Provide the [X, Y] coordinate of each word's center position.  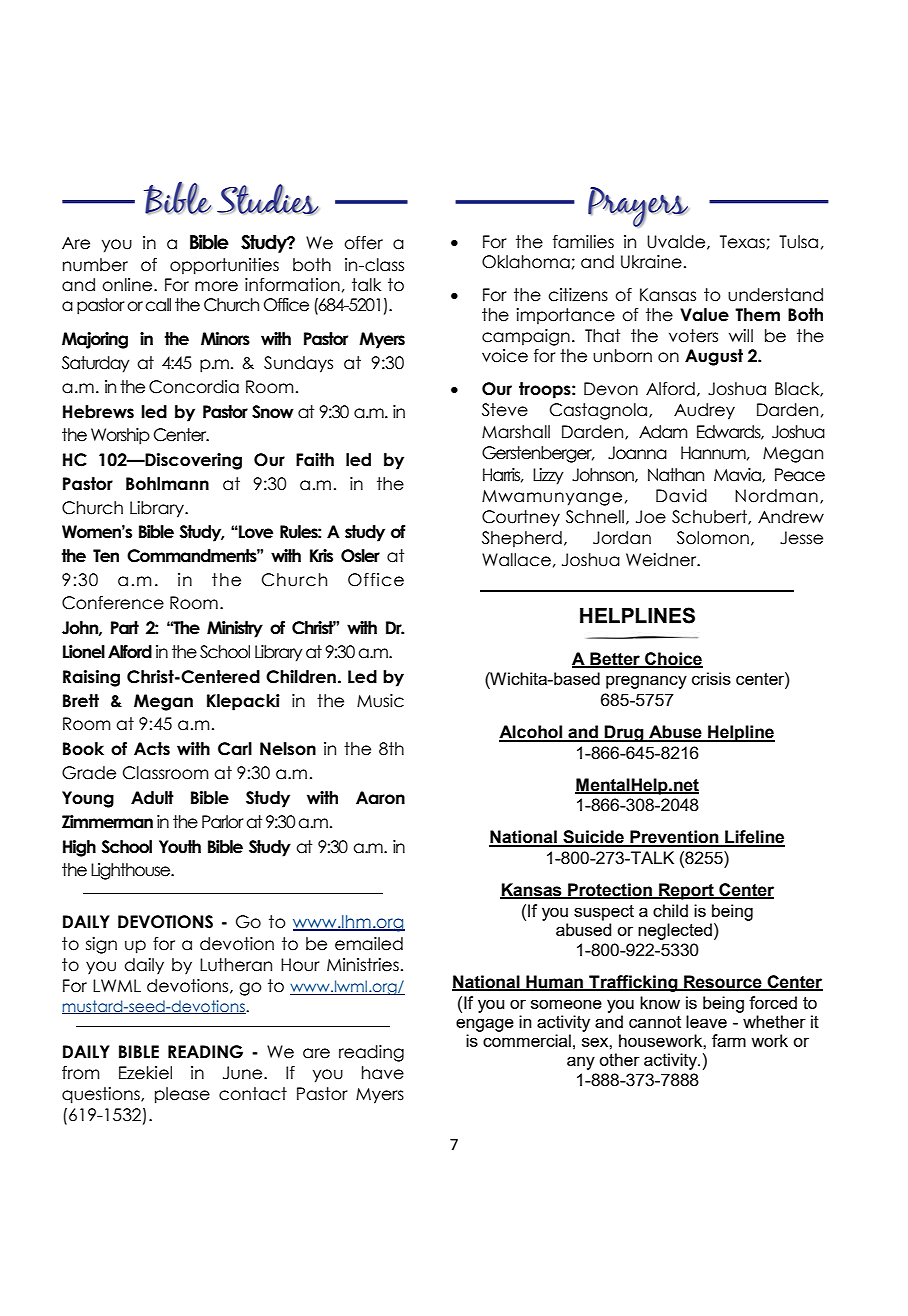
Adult [152, 798]
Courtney [521, 518]
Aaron [380, 798]
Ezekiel [145, 1073]
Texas [742, 242]
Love [255, 532]
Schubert [710, 517]
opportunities [224, 266]
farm [729, 1040]
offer [363, 243]
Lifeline [754, 838]
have [383, 1073]
